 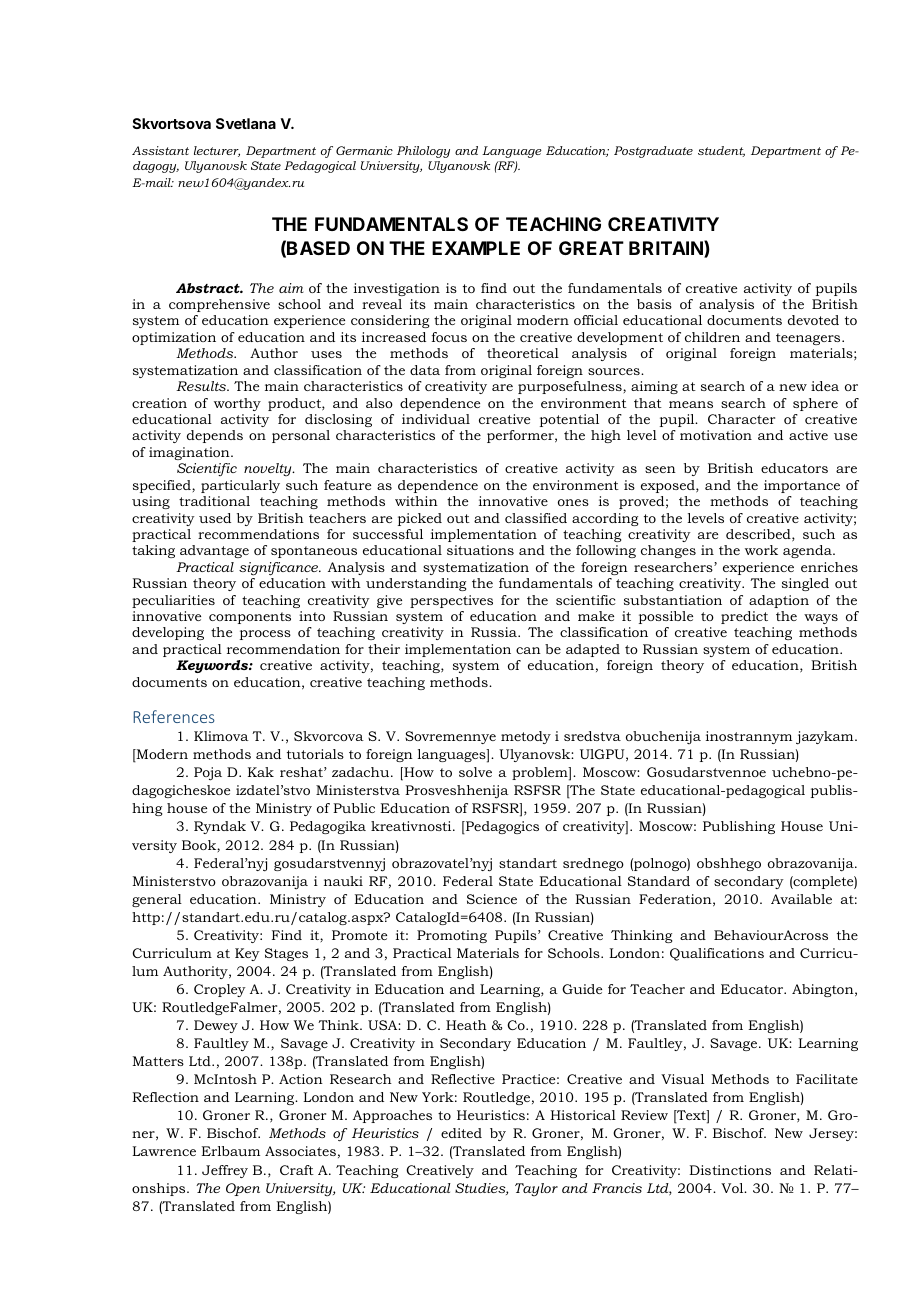 What do you see at coordinates (721, 151) in the page?
I see `student` at bounding box center [721, 151].
